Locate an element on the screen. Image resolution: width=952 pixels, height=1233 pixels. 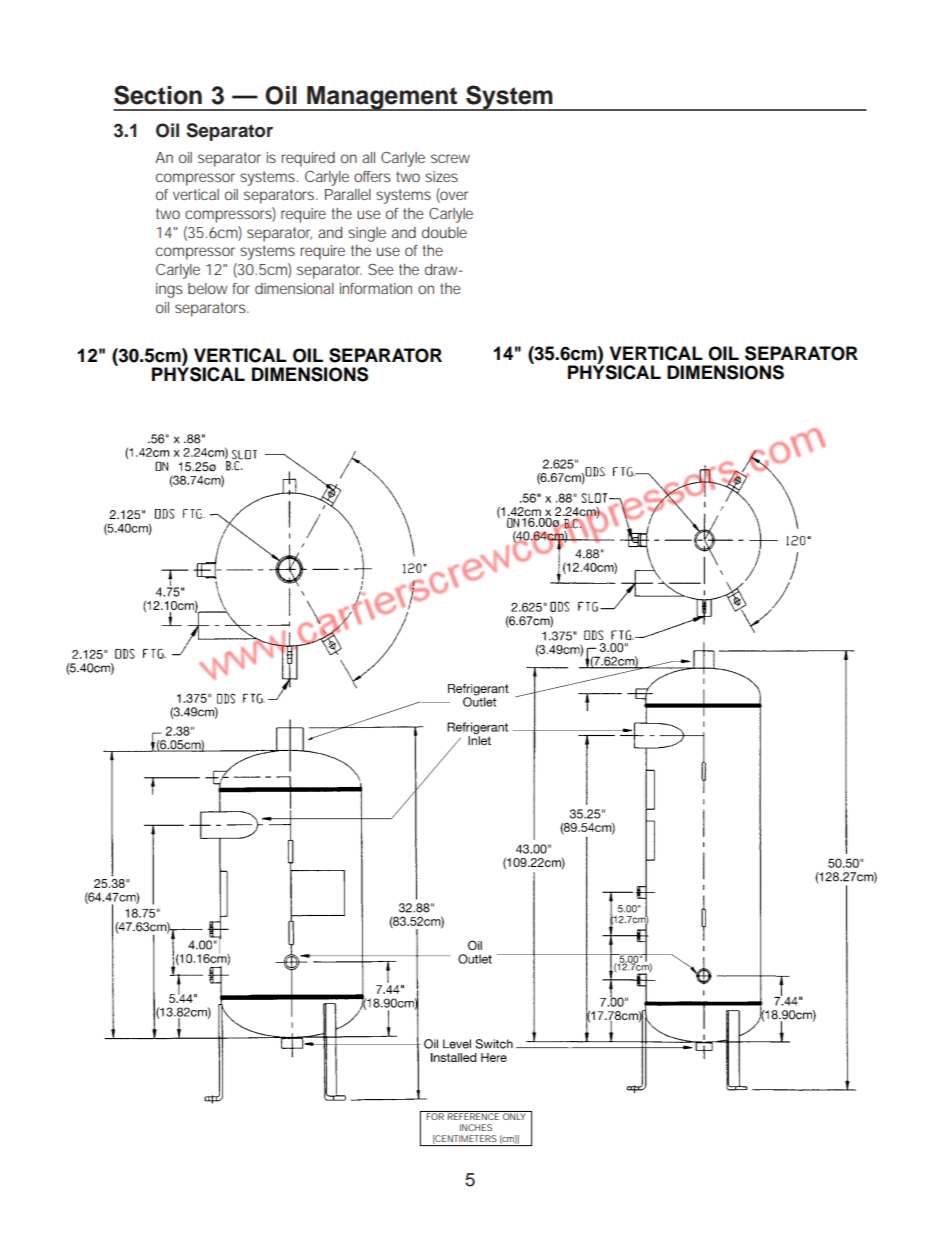
dimensional is located at coordinates (294, 288).
